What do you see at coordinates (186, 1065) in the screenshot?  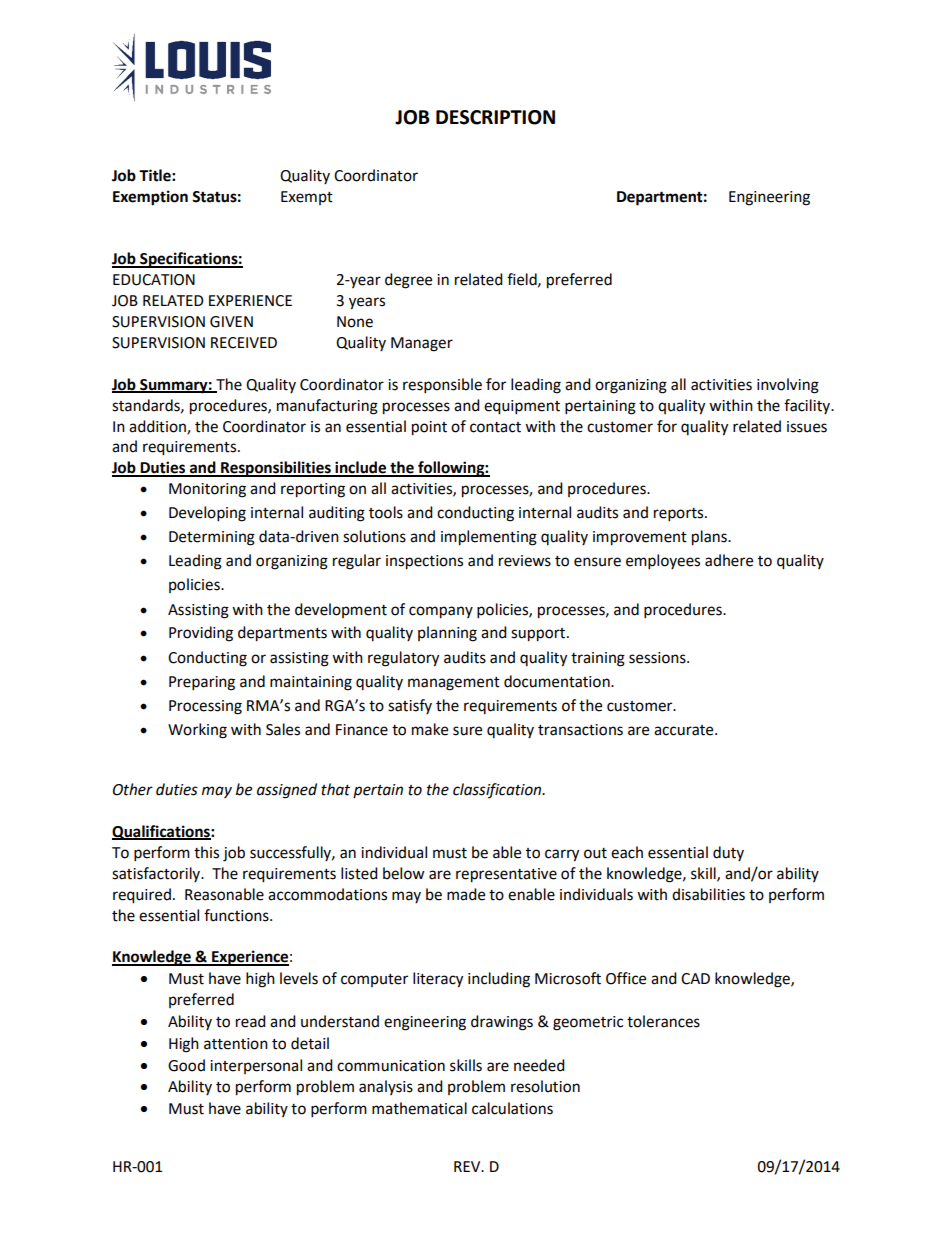 I see `Good` at bounding box center [186, 1065].
